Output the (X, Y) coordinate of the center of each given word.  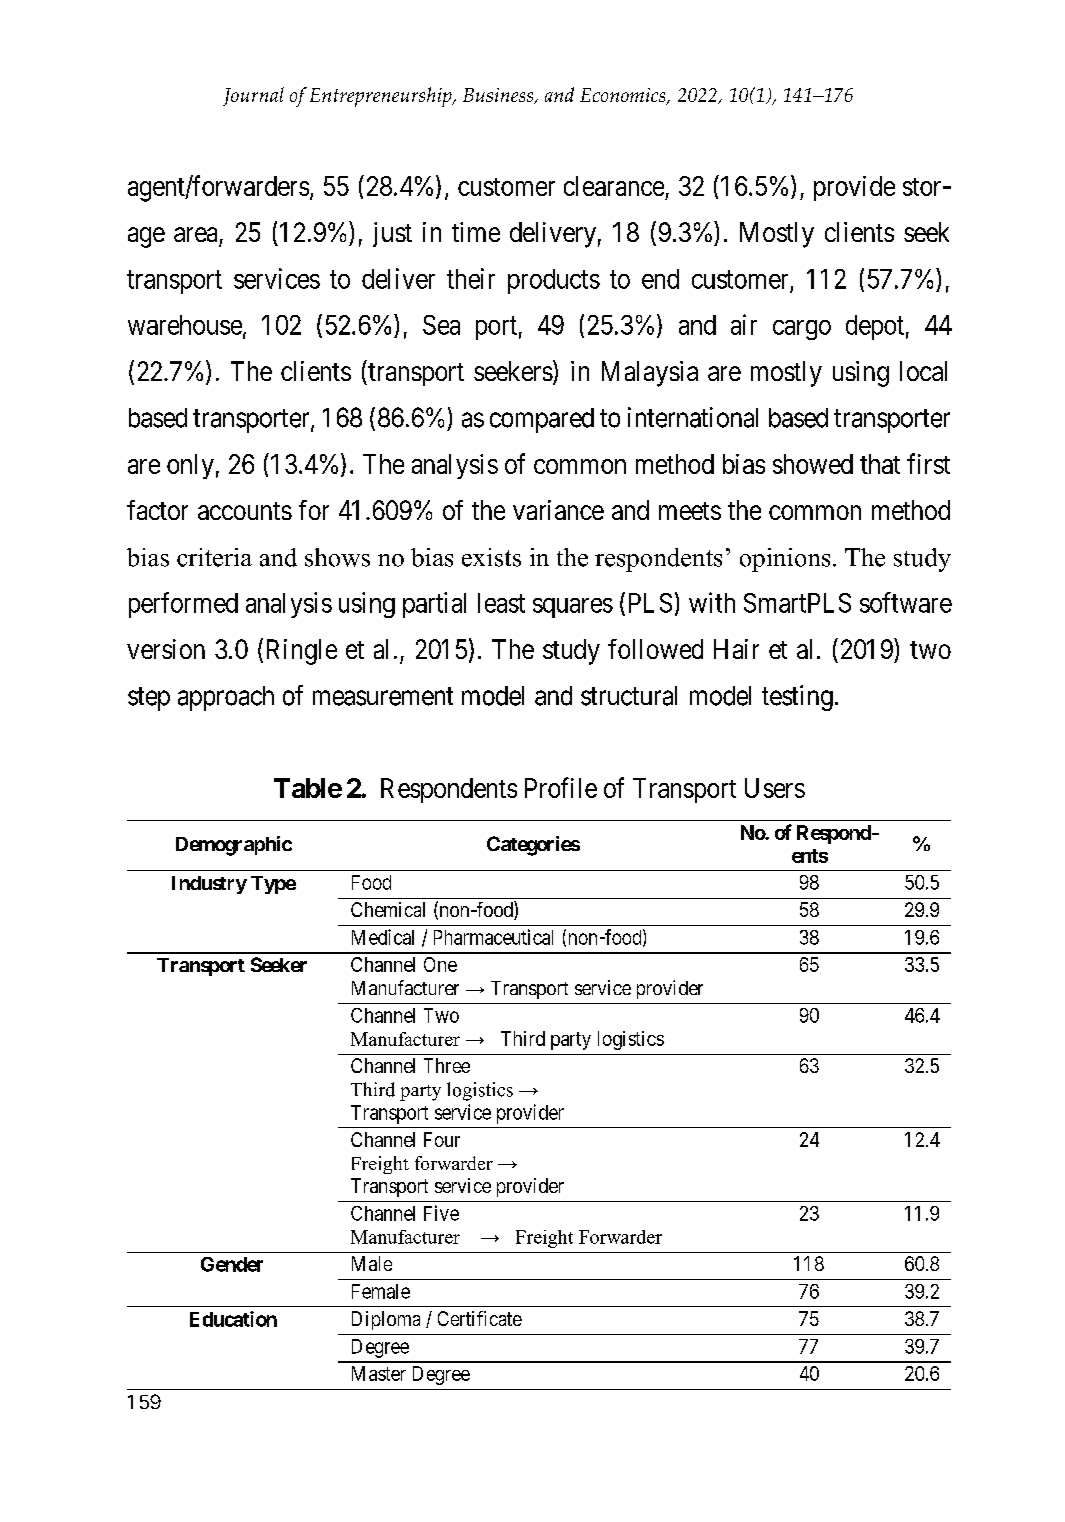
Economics (624, 96)
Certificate (480, 1318)
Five (441, 1213)
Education (233, 1319)
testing (797, 698)
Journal (253, 96)
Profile (561, 787)
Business (499, 96)
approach (226, 698)
